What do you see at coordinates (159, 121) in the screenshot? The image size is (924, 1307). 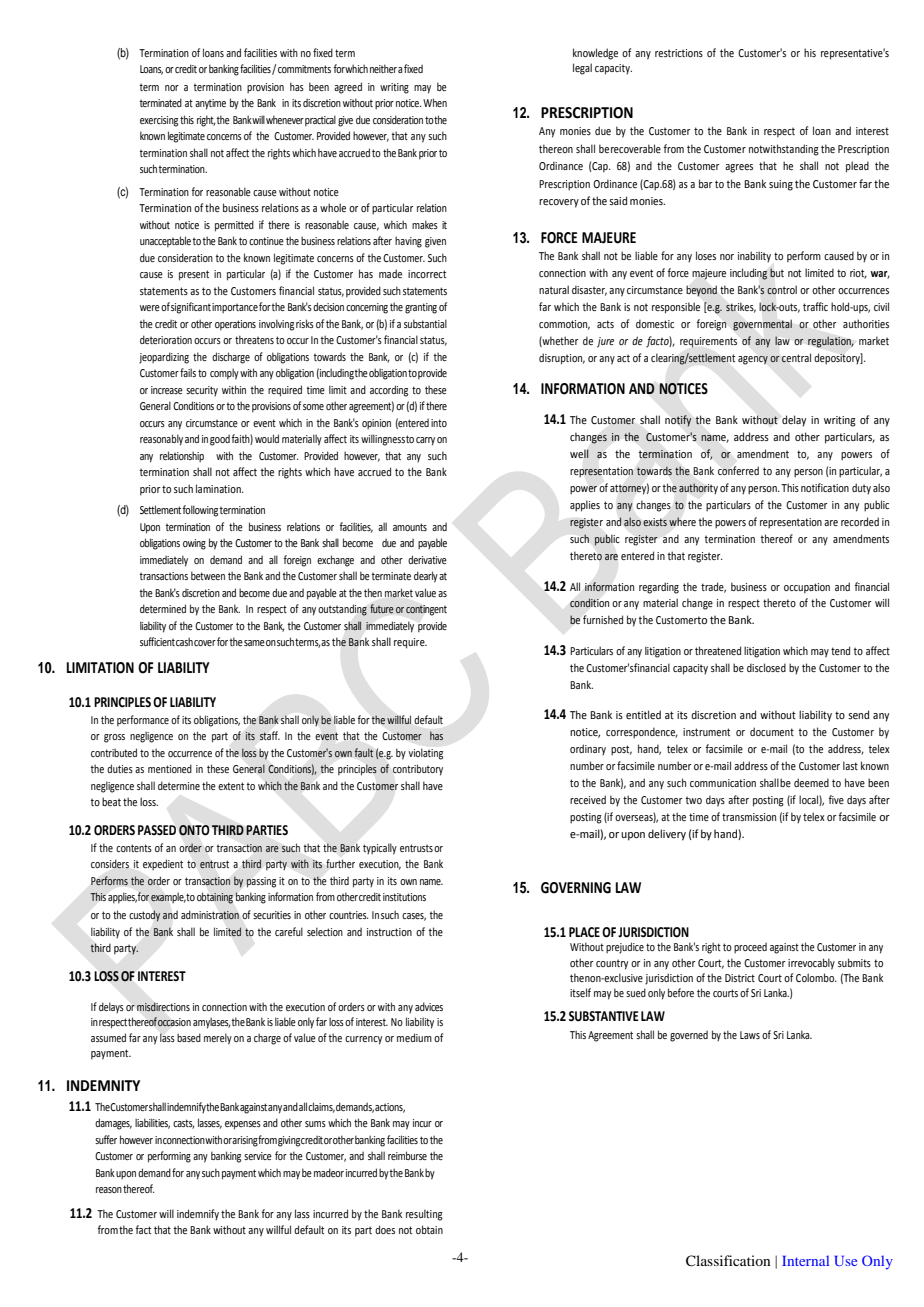 I see `exercising` at bounding box center [159, 121].
